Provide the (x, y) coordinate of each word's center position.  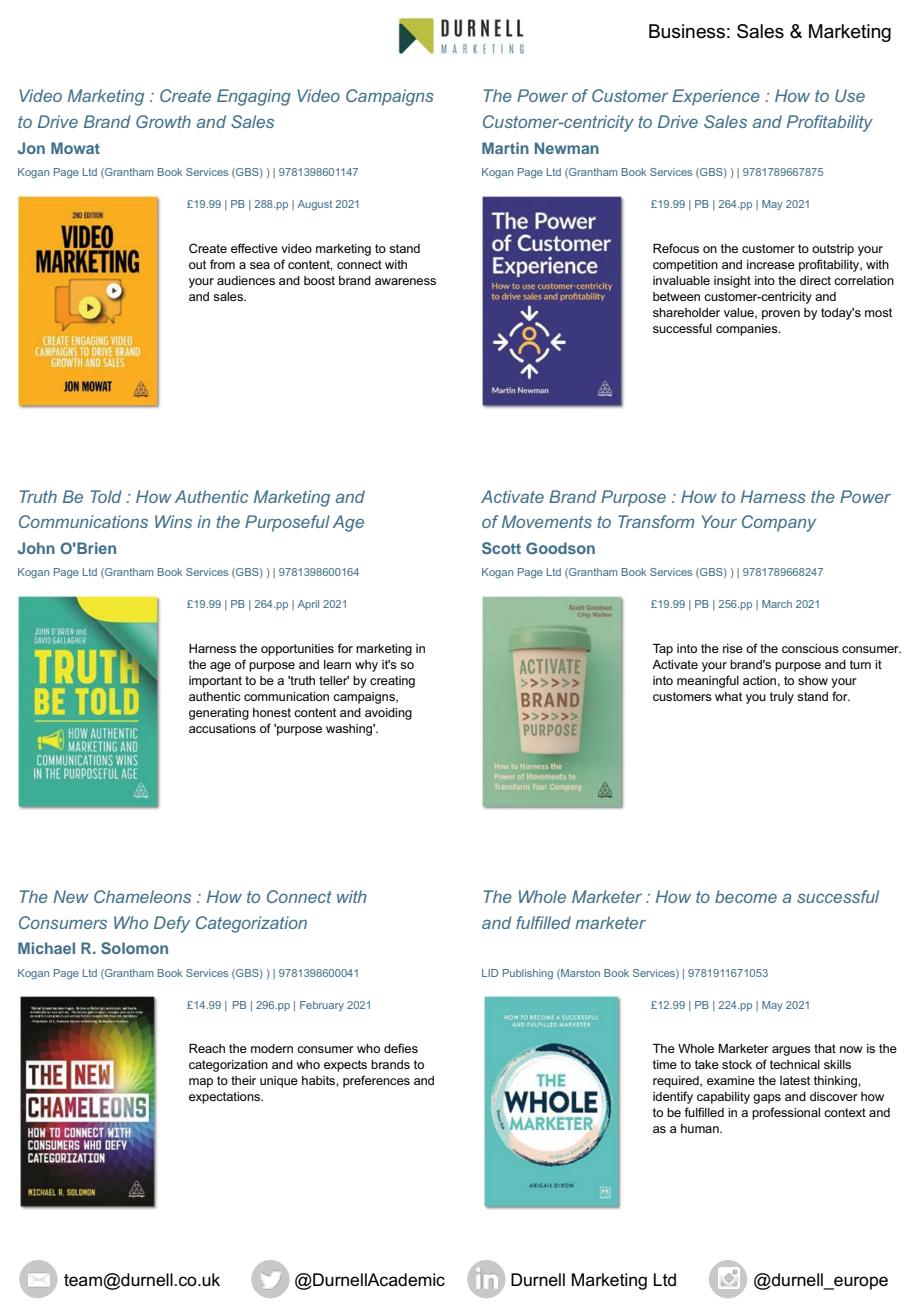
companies (748, 330)
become (746, 896)
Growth (163, 121)
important (215, 682)
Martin (505, 148)
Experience (716, 97)
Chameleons (142, 896)
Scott (501, 548)
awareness (405, 281)
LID (490, 973)
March (777, 604)
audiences (246, 280)
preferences (376, 1081)
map (201, 1083)
